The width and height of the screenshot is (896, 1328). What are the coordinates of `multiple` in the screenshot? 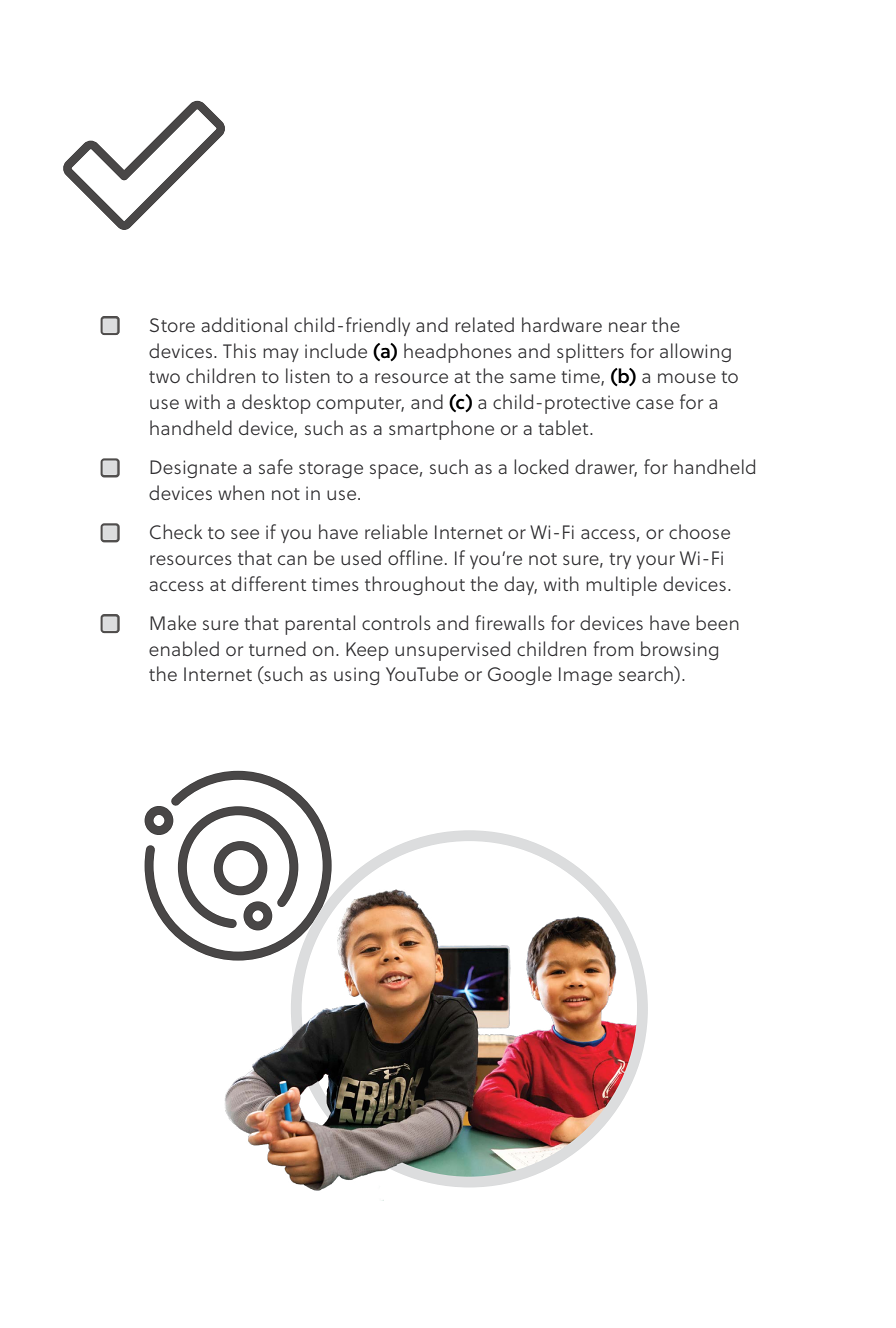 It's located at (621, 586).
